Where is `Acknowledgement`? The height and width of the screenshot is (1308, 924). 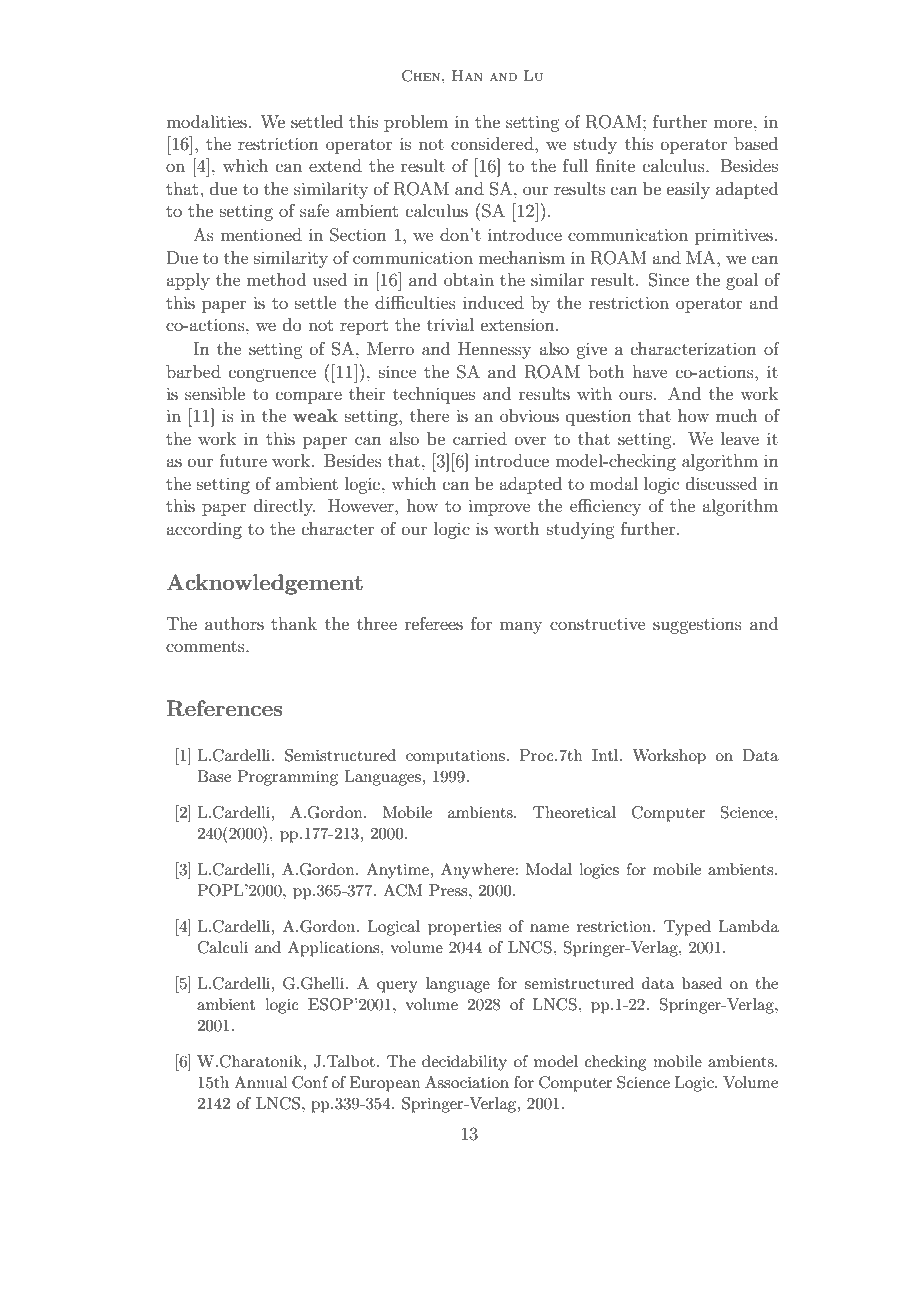 Acknowledgement is located at coordinates (264, 584).
